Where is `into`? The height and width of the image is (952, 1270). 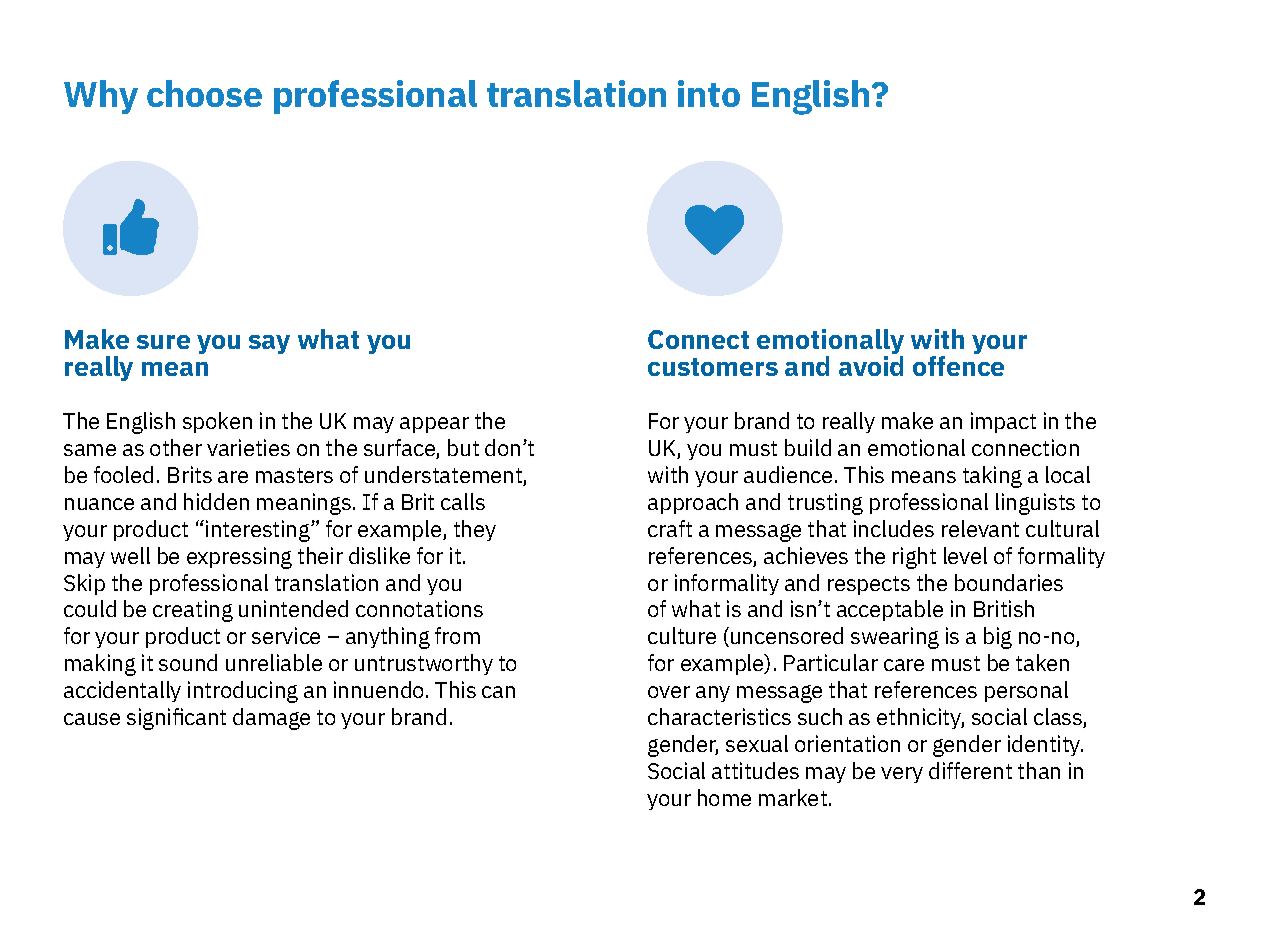 into is located at coordinates (709, 93).
